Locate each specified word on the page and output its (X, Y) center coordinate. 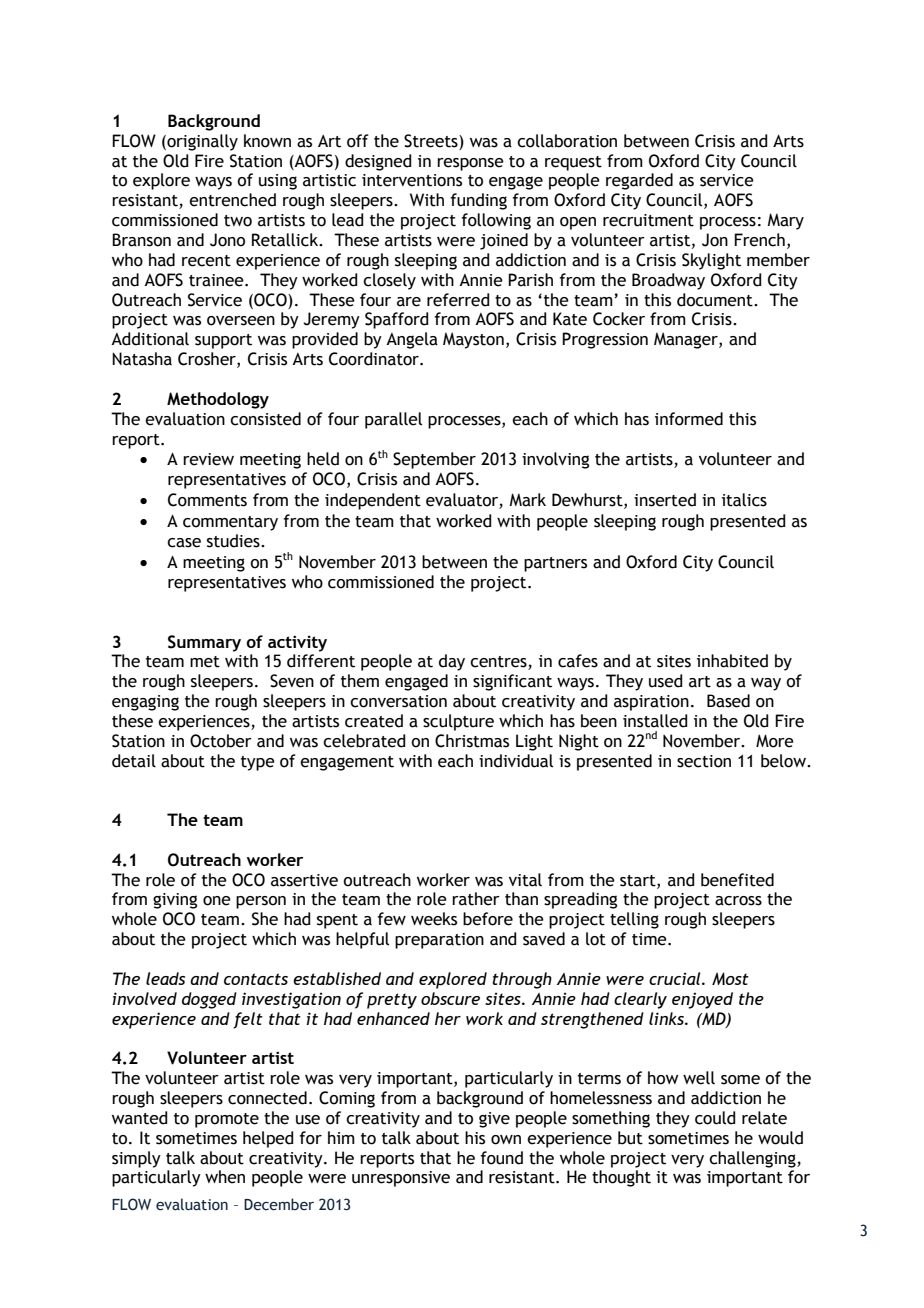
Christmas (472, 741)
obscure (450, 998)
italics (744, 500)
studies (234, 541)
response (470, 164)
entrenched (232, 200)
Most (730, 978)
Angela (412, 340)
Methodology (218, 400)
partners (555, 564)
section (704, 761)
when (225, 1177)
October (221, 741)
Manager (687, 340)
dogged (209, 1000)
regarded (639, 181)
